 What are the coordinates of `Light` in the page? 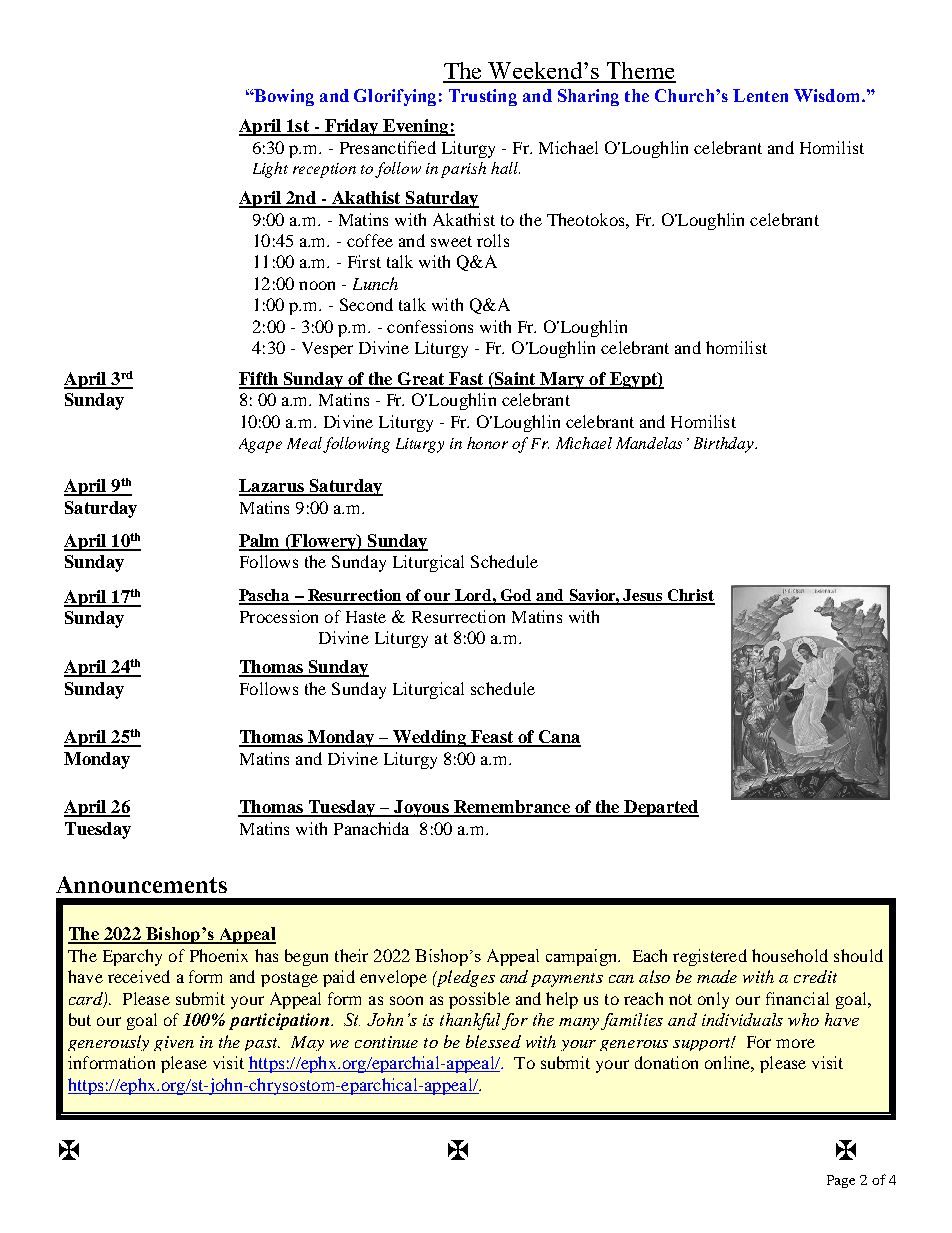 It's located at (270, 170).
